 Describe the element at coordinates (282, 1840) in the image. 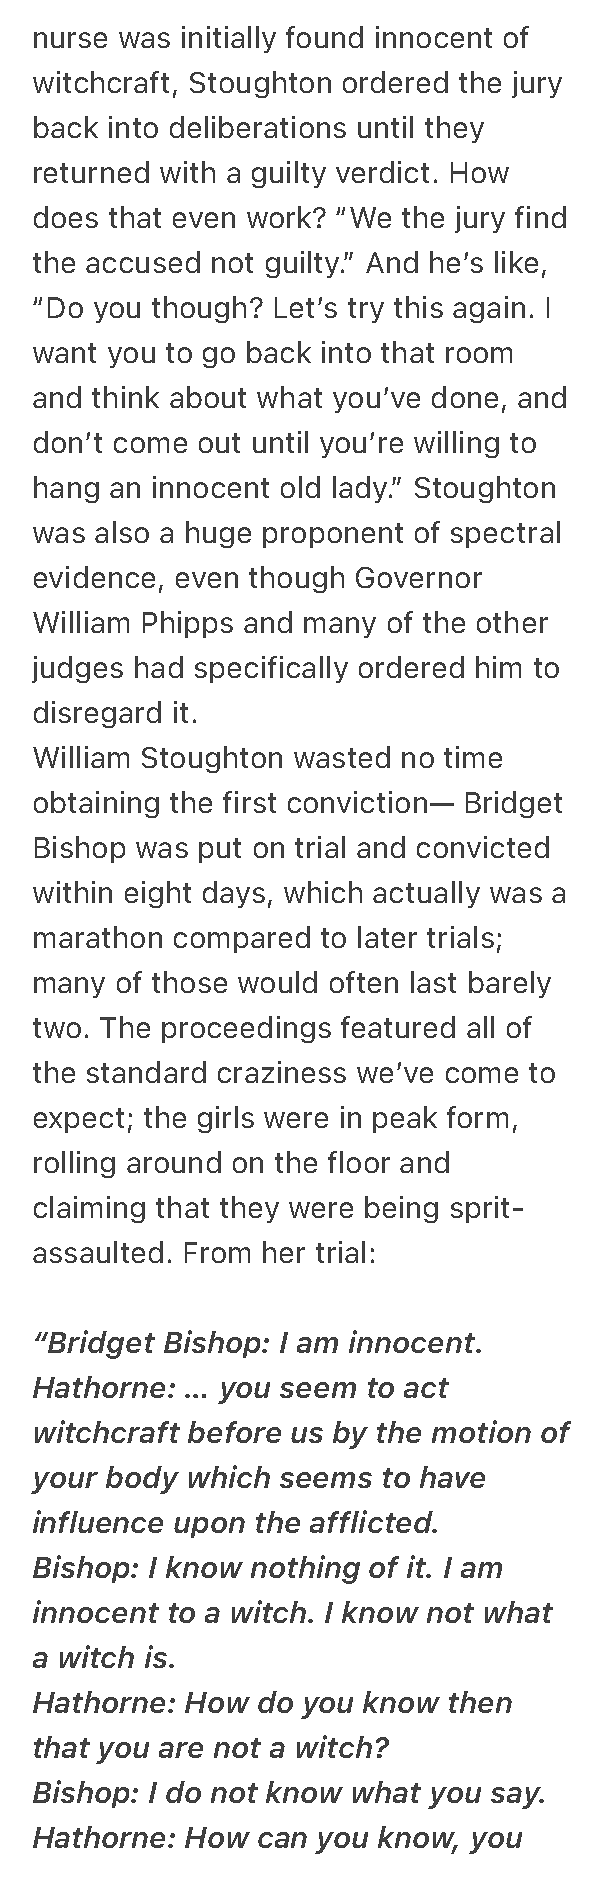

I see `can` at that location.
